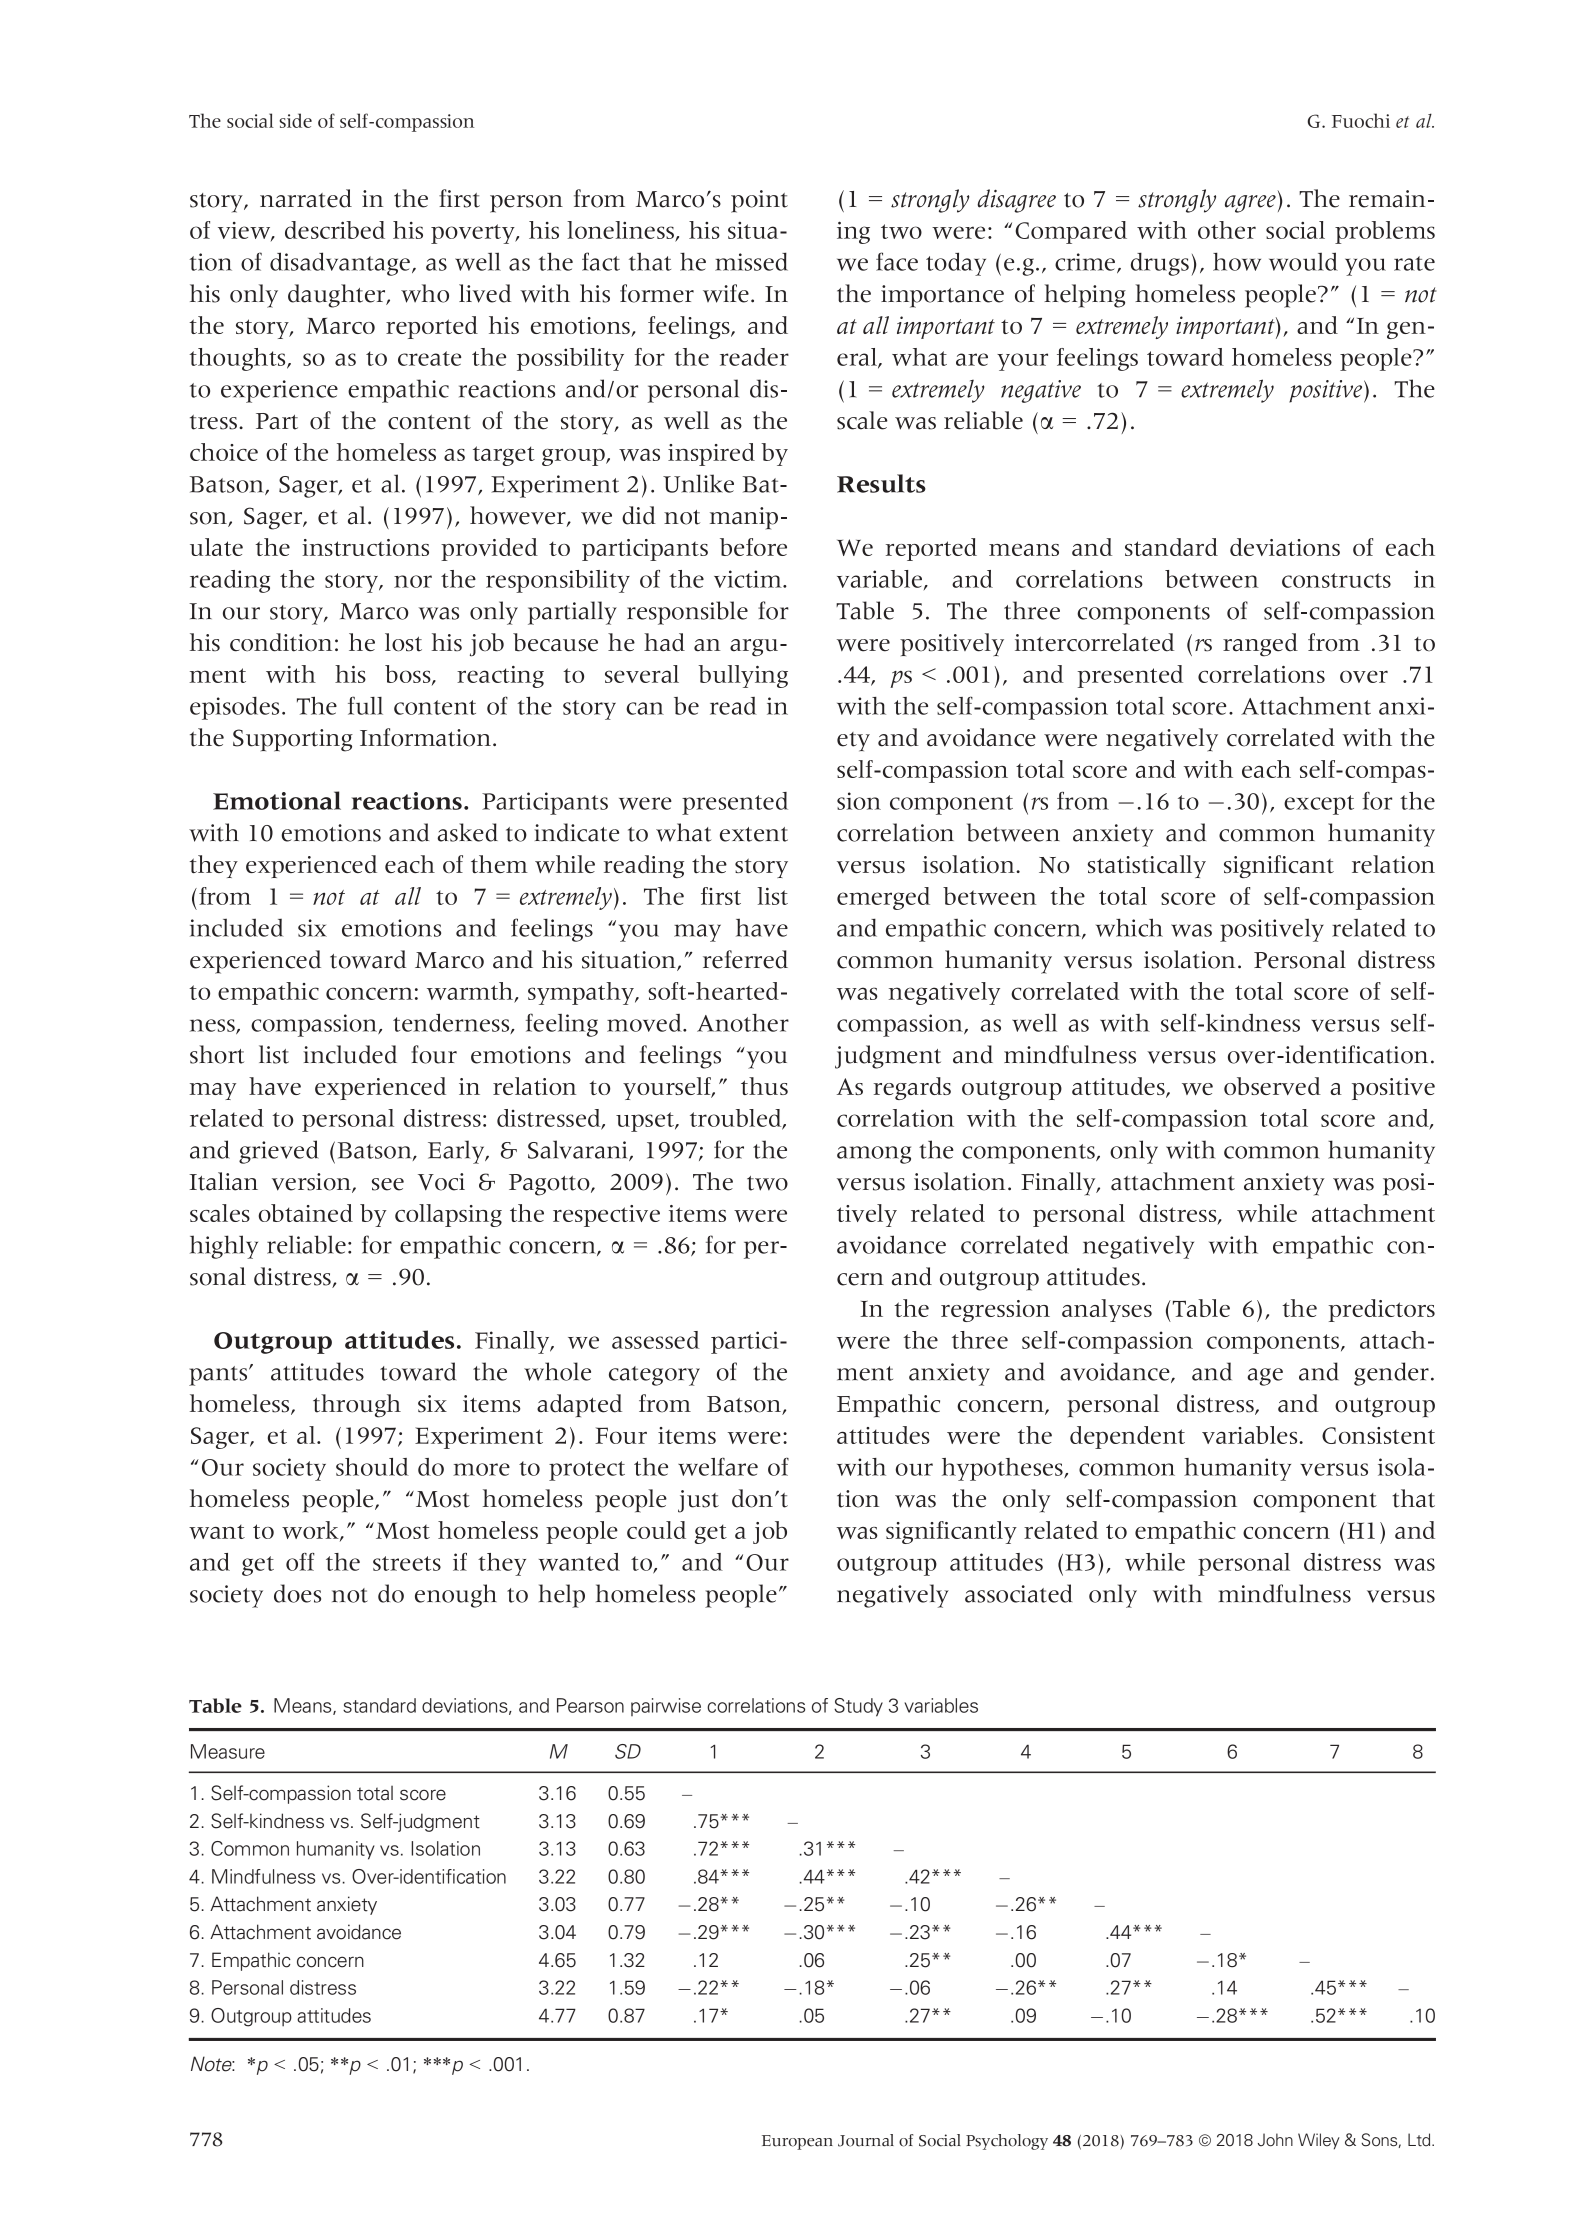 Image resolution: width=1579 pixels, height=2233 pixels. I want to click on point, so click(759, 201).
